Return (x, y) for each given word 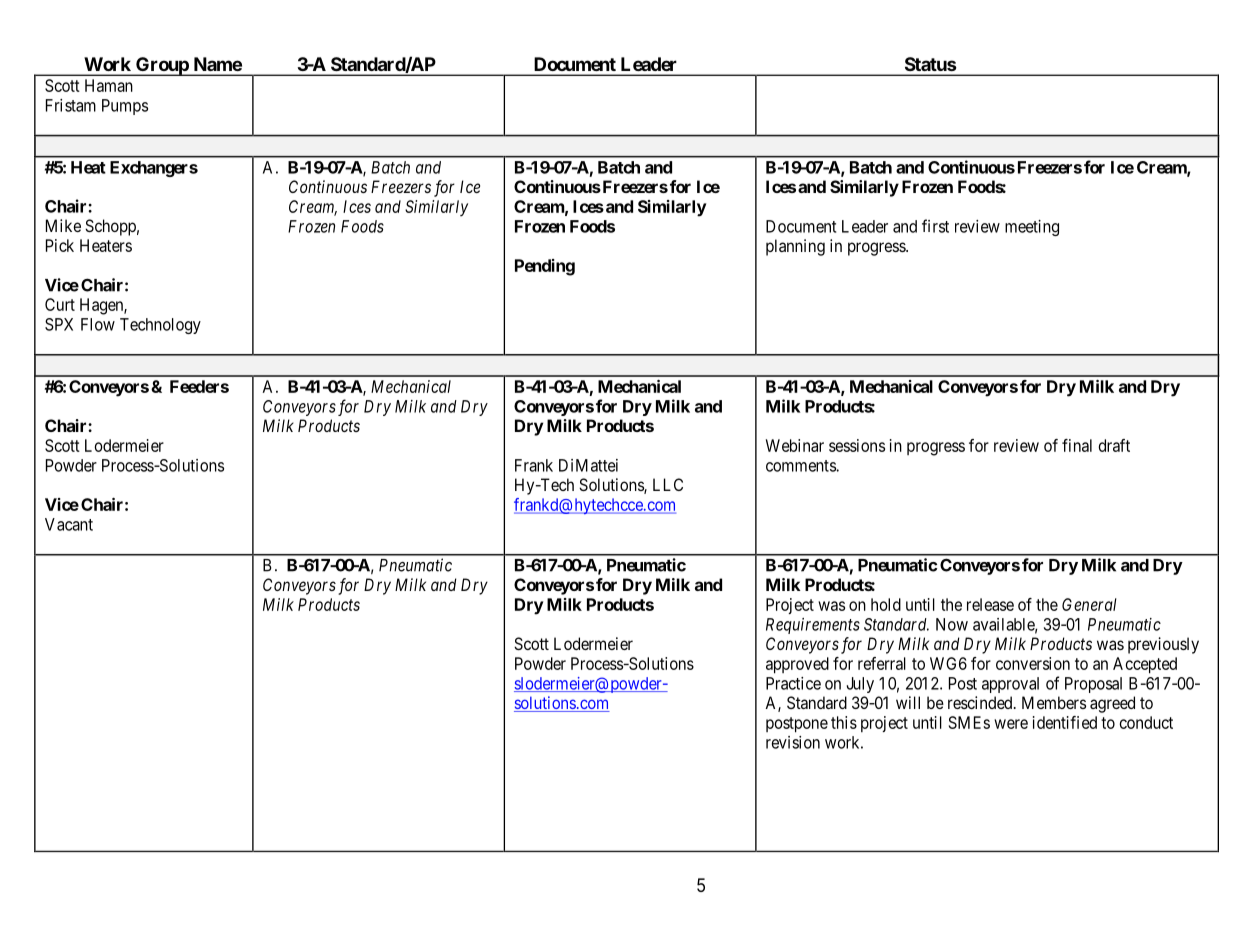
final (1077, 445)
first (935, 226)
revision (793, 742)
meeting (1032, 228)
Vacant (69, 524)
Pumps (125, 107)
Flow (98, 324)
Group (162, 66)
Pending (545, 267)
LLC (668, 484)
